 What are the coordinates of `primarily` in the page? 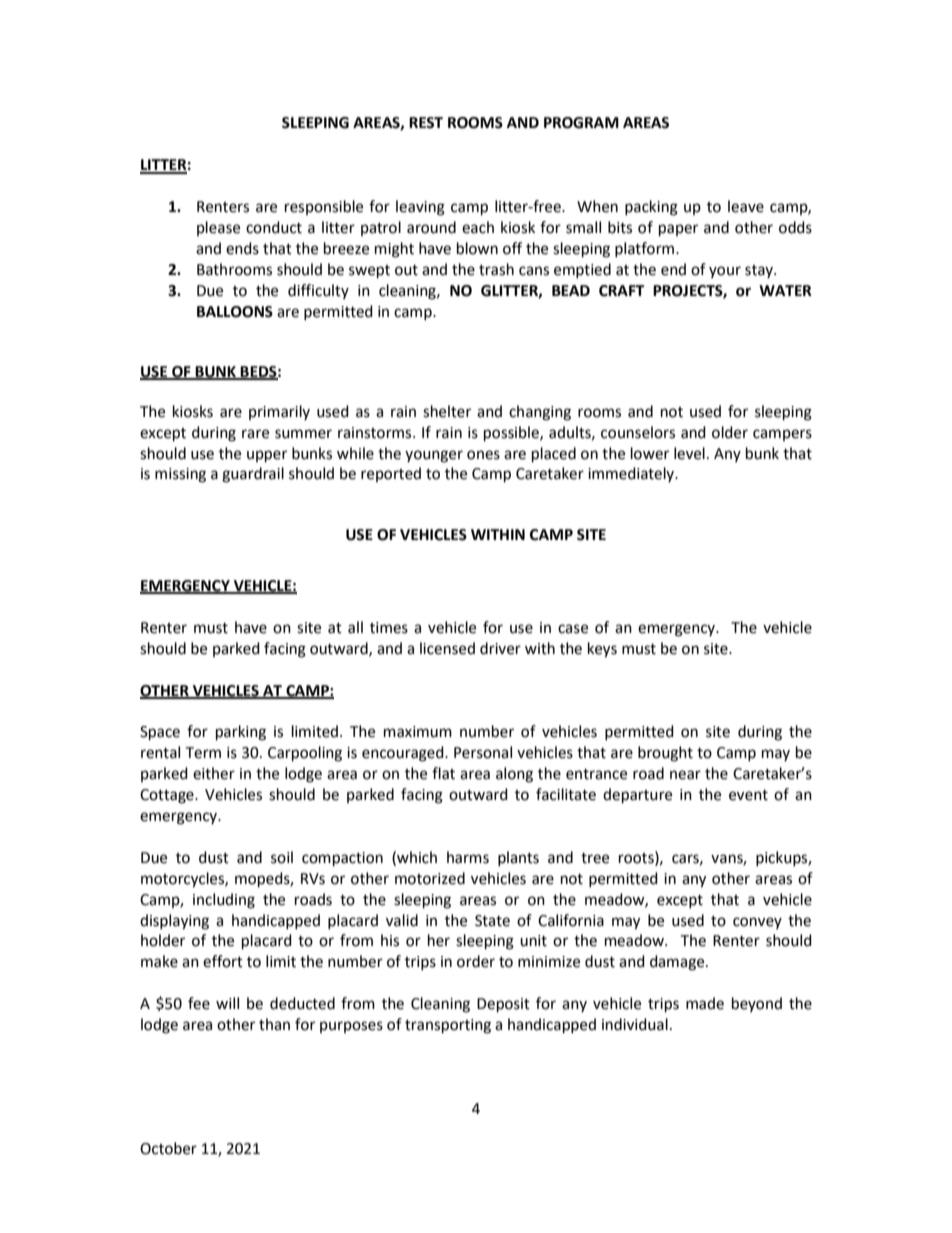 It's located at (279, 412).
